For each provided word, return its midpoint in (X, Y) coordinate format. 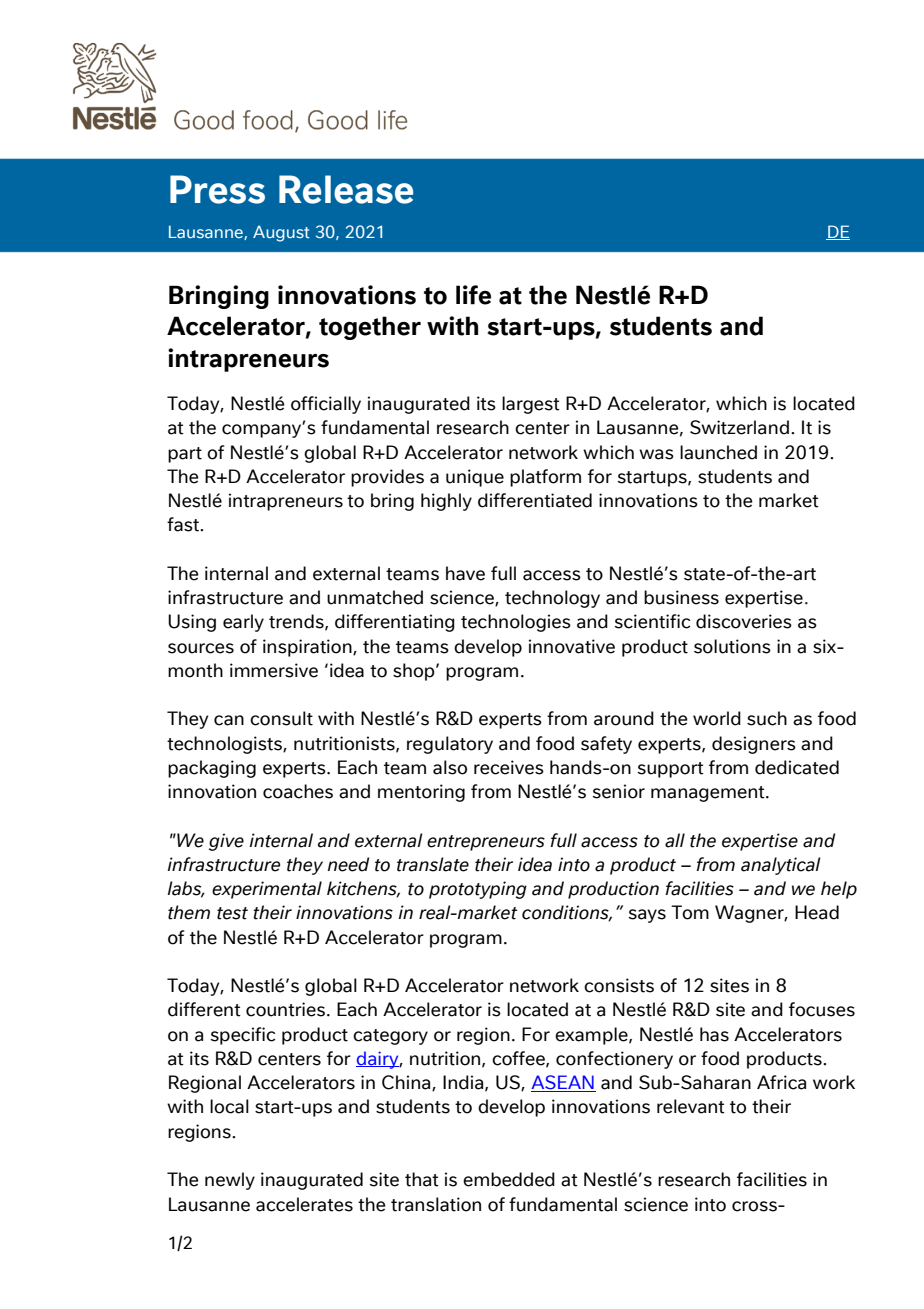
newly (230, 1181)
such (767, 718)
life (473, 295)
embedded (509, 1179)
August (281, 233)
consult (281, 718)
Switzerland (739, 427)
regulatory (450, 745)
